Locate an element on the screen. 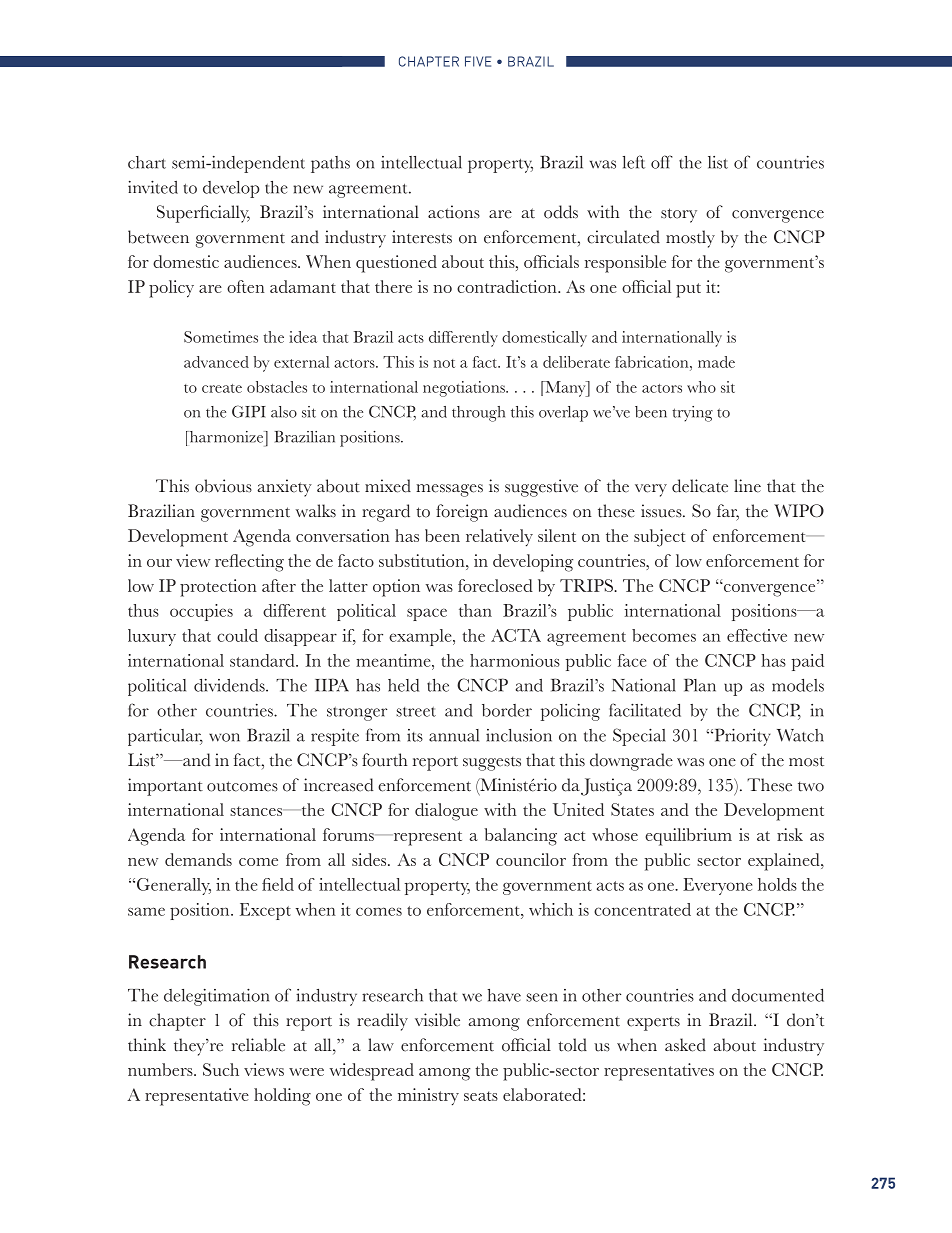  protection is located at coordinates (218, 588).
